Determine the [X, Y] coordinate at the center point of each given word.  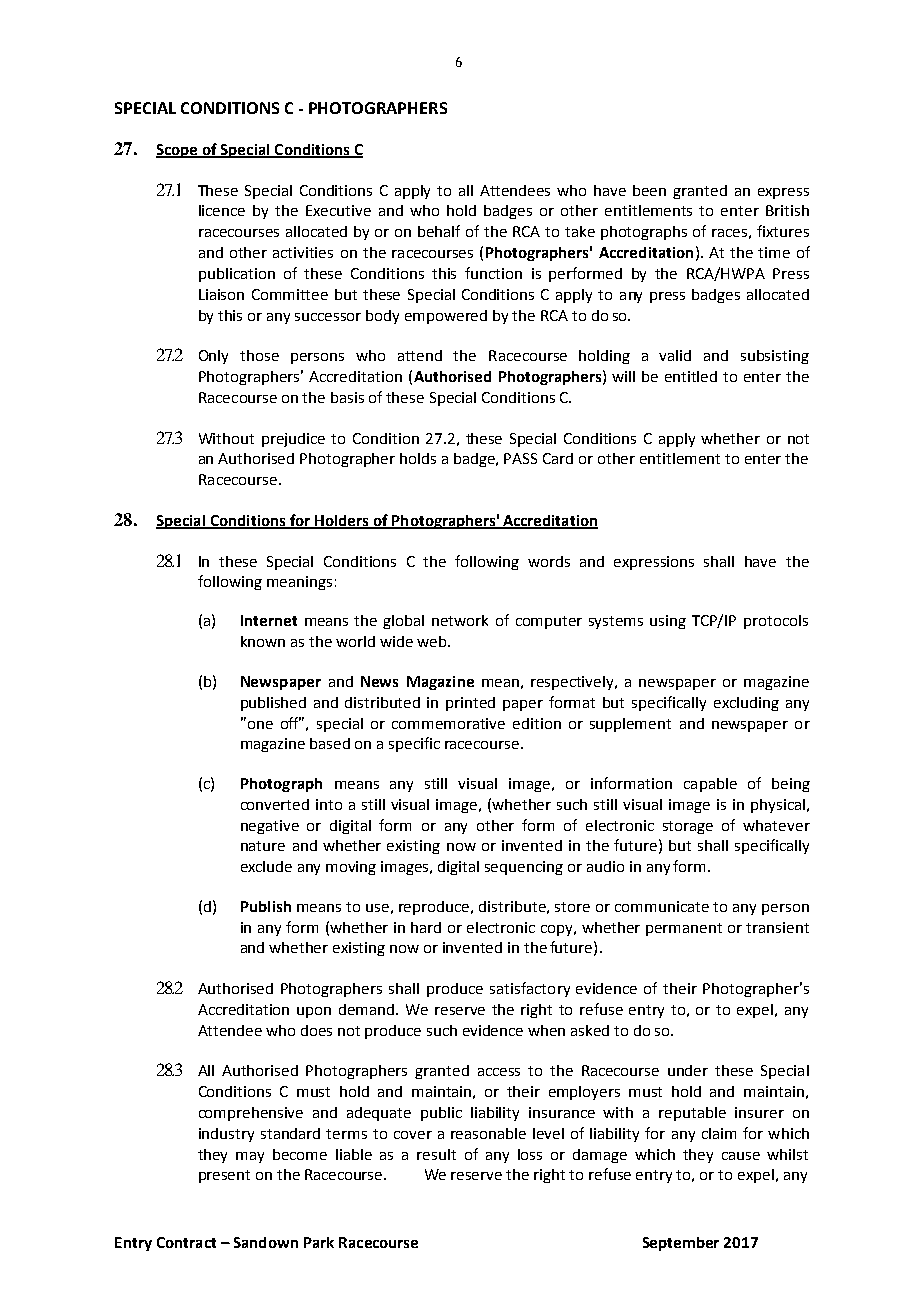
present [224, 1176]
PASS [520, 458]
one [259, 723]
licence [222, 210]
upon [314, 1012]
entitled [691, 376]
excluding [746, 704]
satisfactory [530, 989]
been [649, 190]
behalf [439, 231]
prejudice [293, 440]
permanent [684, 929]
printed [470, 704]
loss [530, 1154]
